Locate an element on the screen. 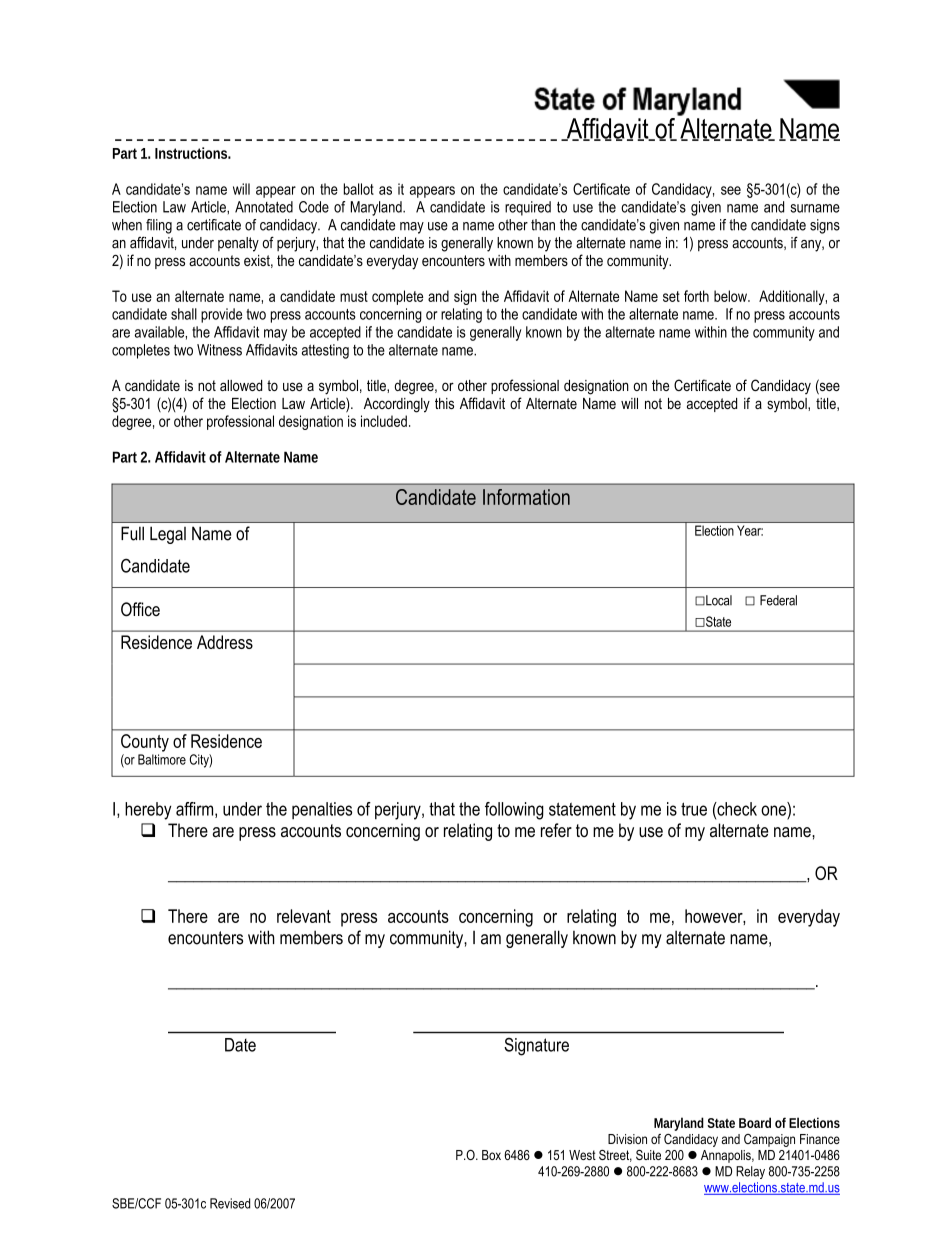 This screenshot has height=1233, width=952. following is located at coordinates (514, 811).
